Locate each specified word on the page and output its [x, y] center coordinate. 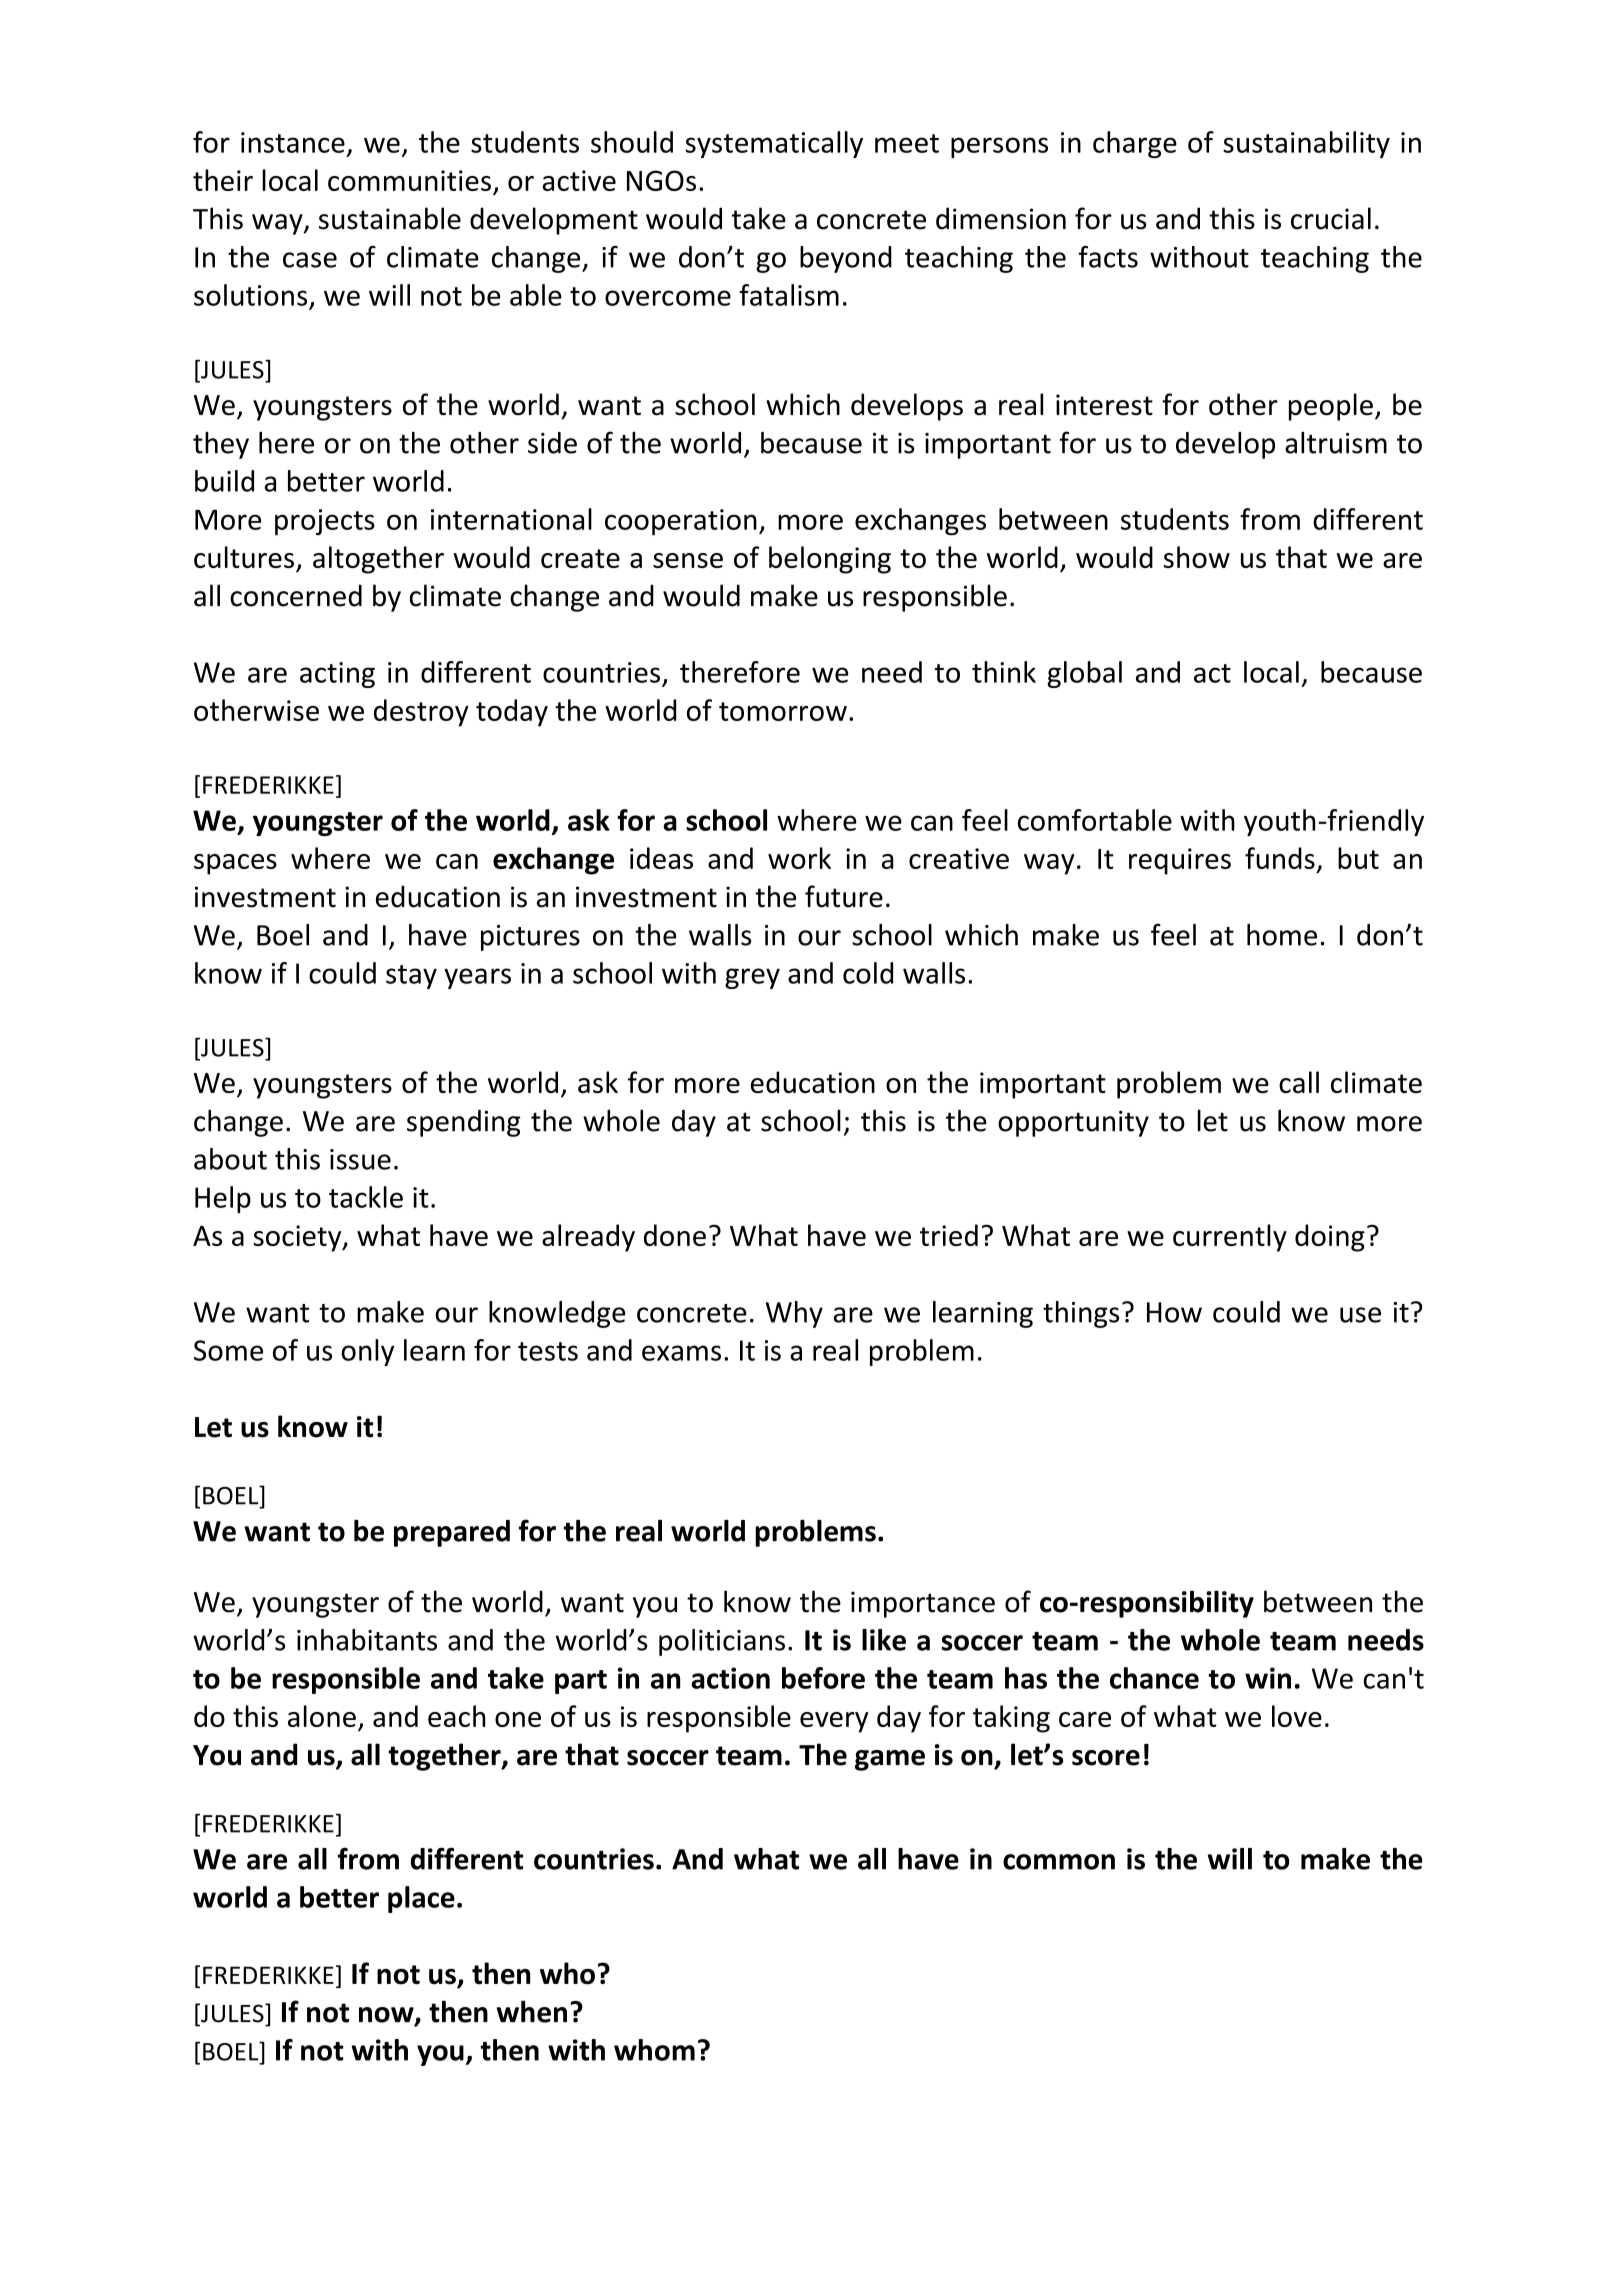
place [421, 1899]
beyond [846, 259]
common [1059, 1862]
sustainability [1306, 144]
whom [654, 2050]
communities [409, 180]
